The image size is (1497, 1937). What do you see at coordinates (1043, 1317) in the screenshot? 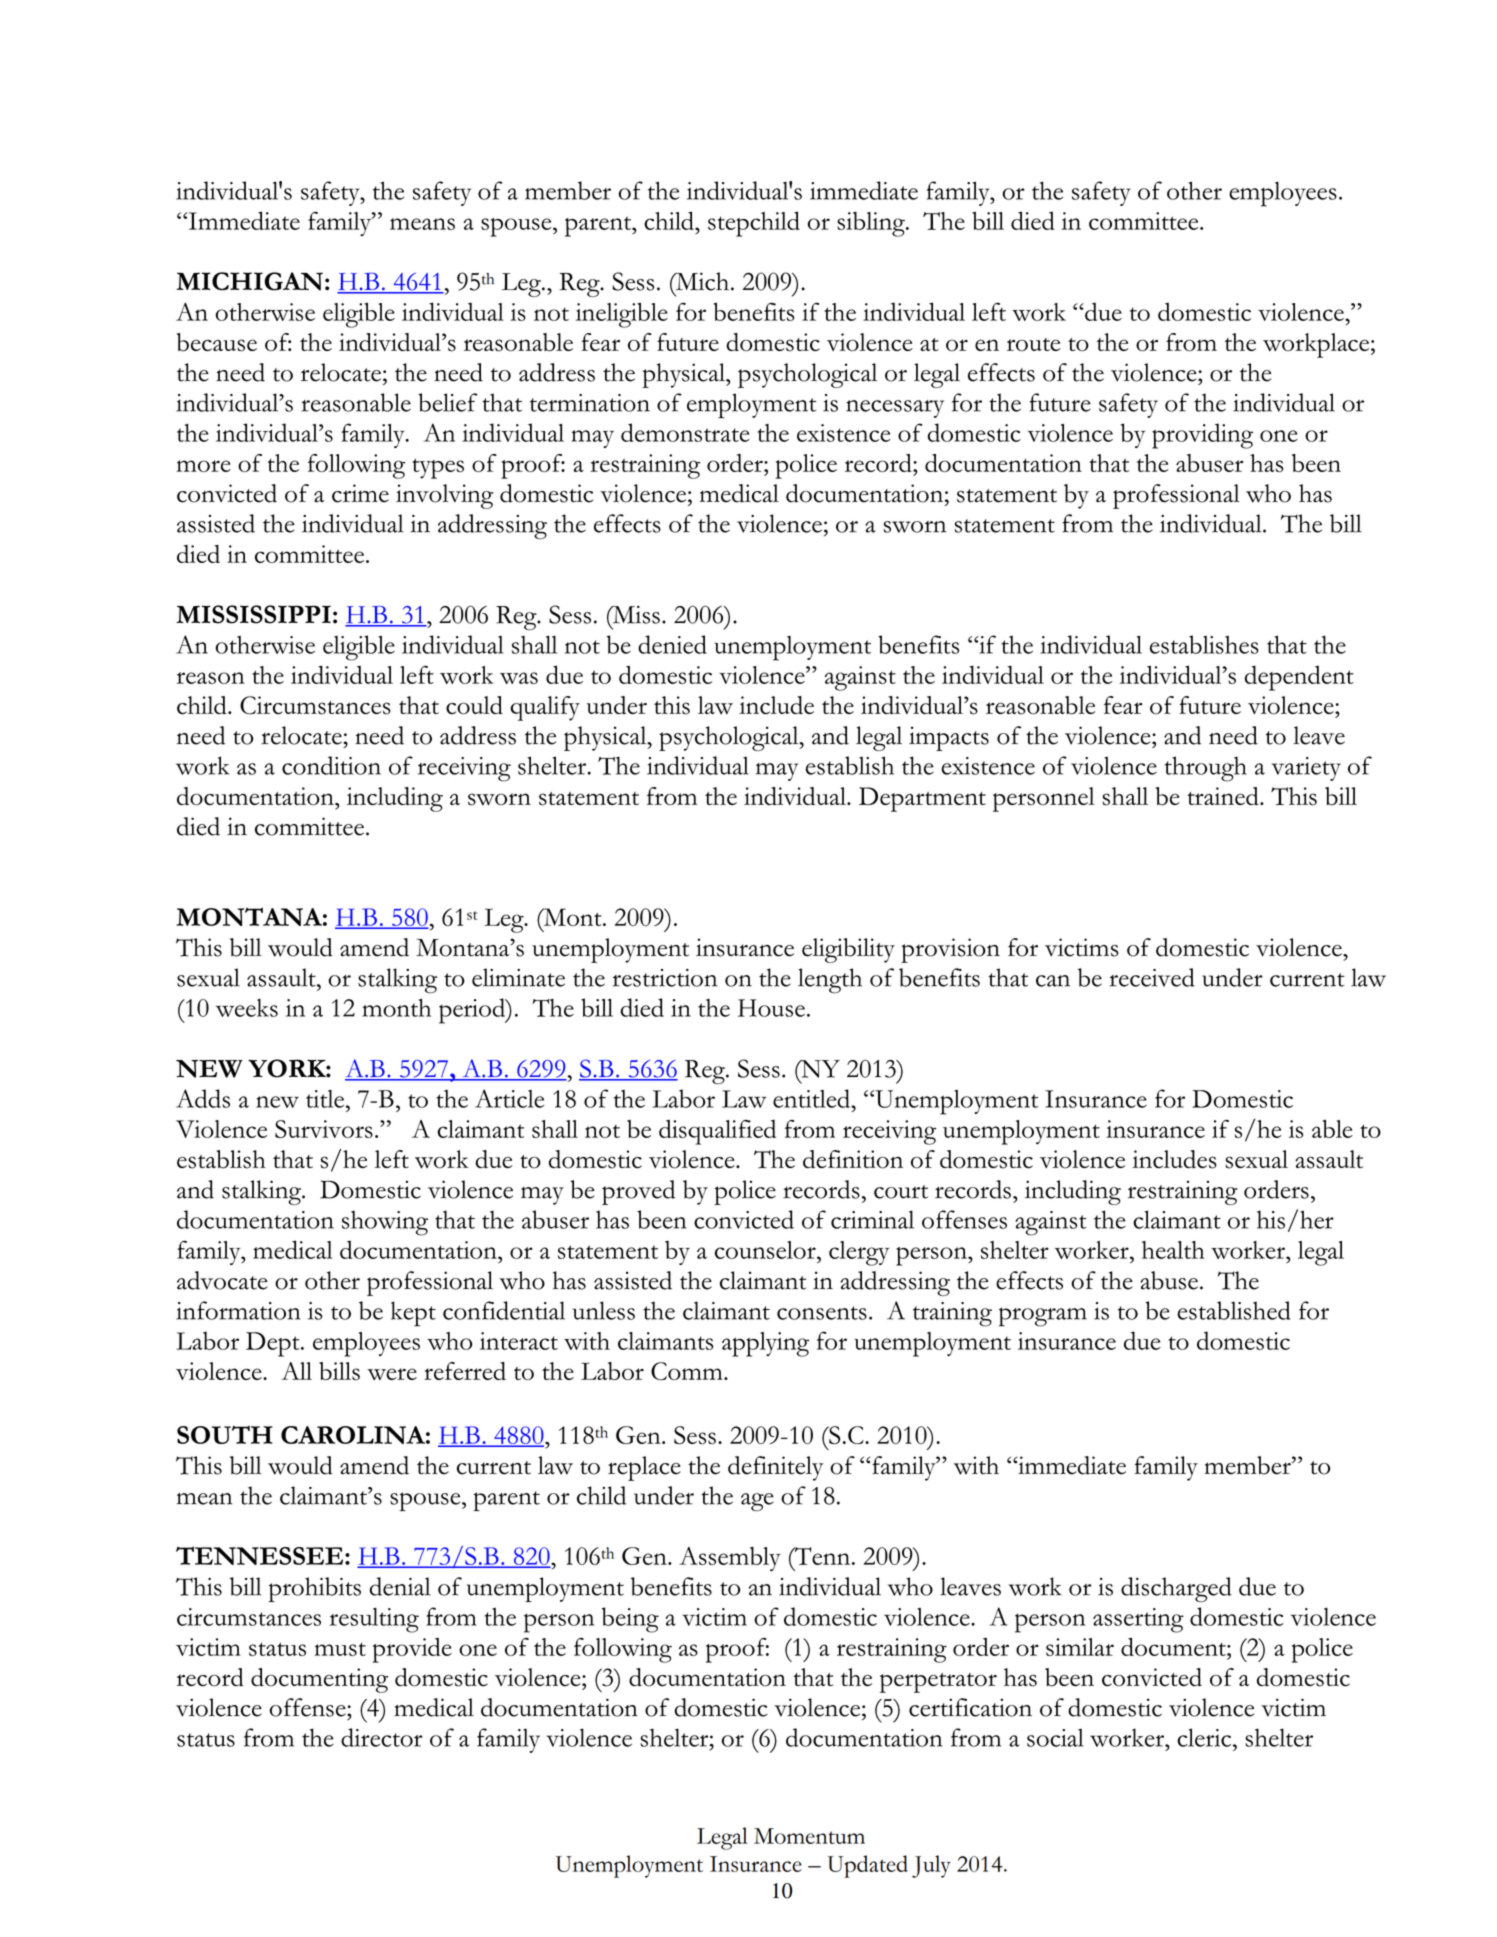
I see `program` at bounding box center [1043, 1317].
